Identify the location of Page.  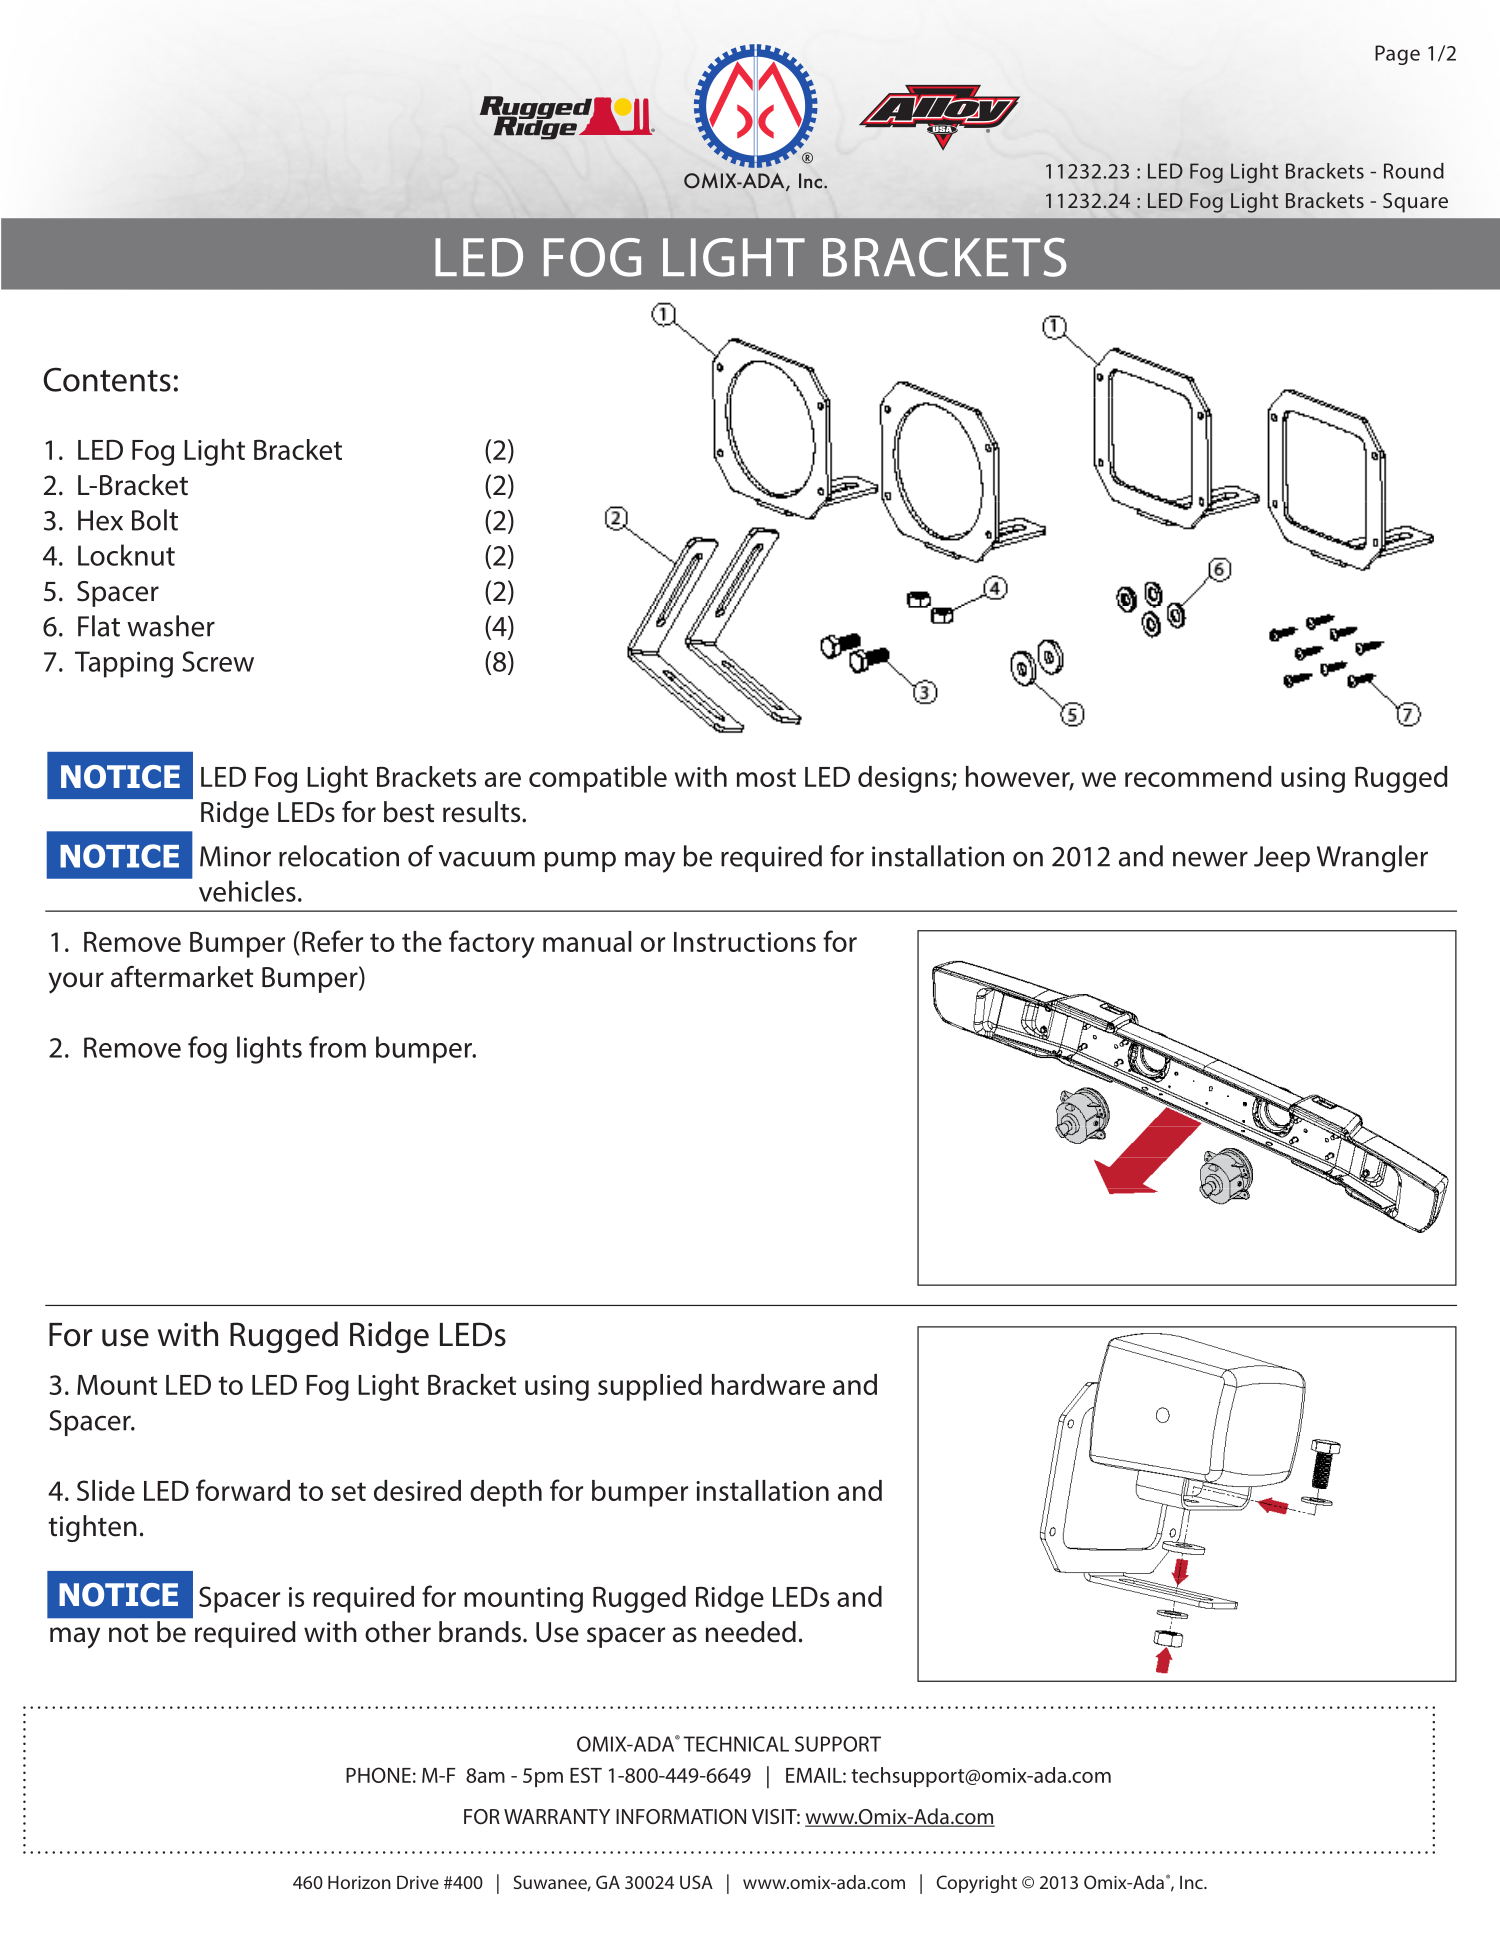
(1397, 55).
